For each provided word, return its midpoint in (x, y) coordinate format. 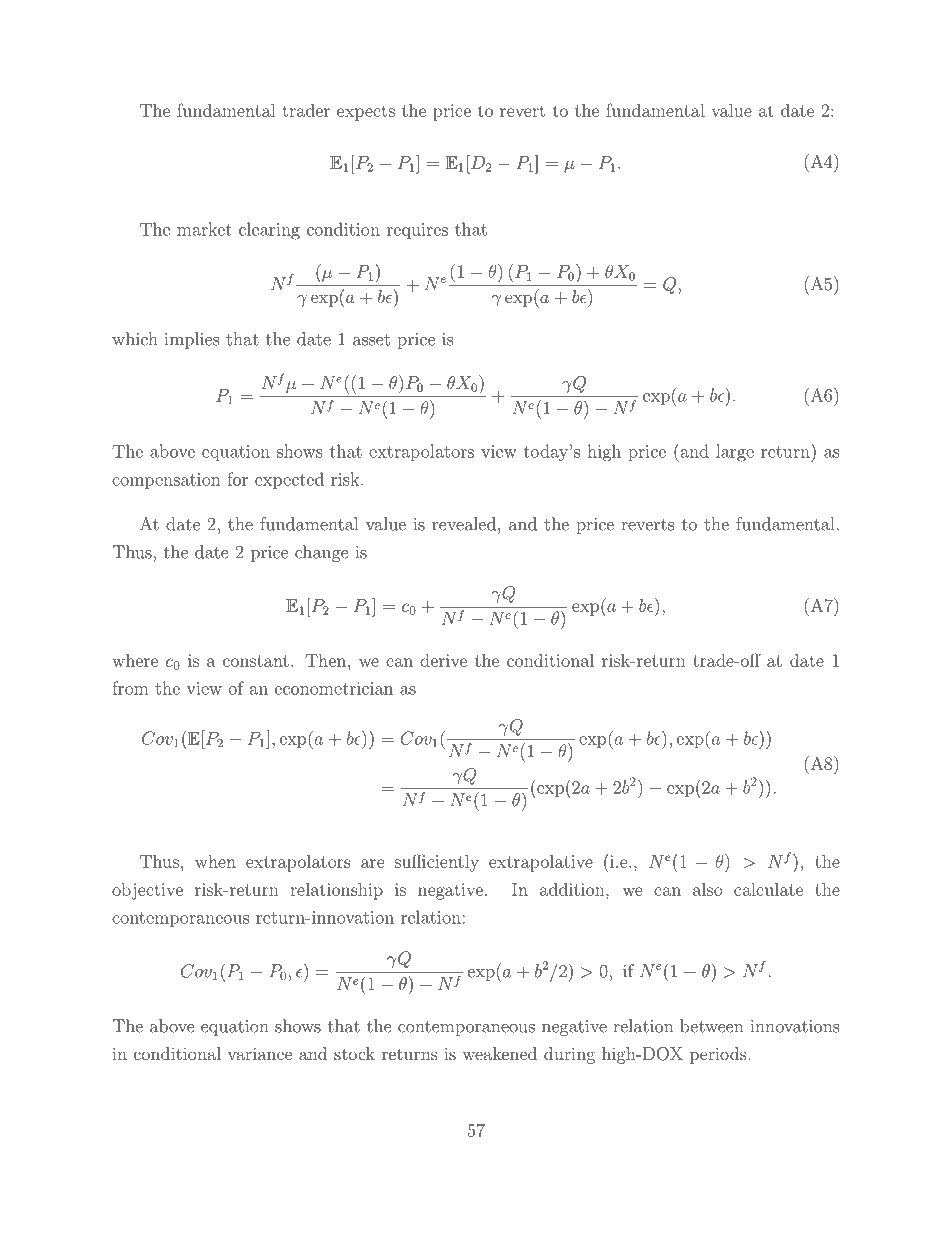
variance (259, 1053)
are (373, 863)
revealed (464, 524)
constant (256, 661)
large (735, 453)
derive (443, 660)
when (215, 861)
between (711, 1026)
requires (417, 231)
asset (371, 340)
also (708, 889)
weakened (499, 1053)
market (204, 229)
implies (192, 340)
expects (366, 113)
